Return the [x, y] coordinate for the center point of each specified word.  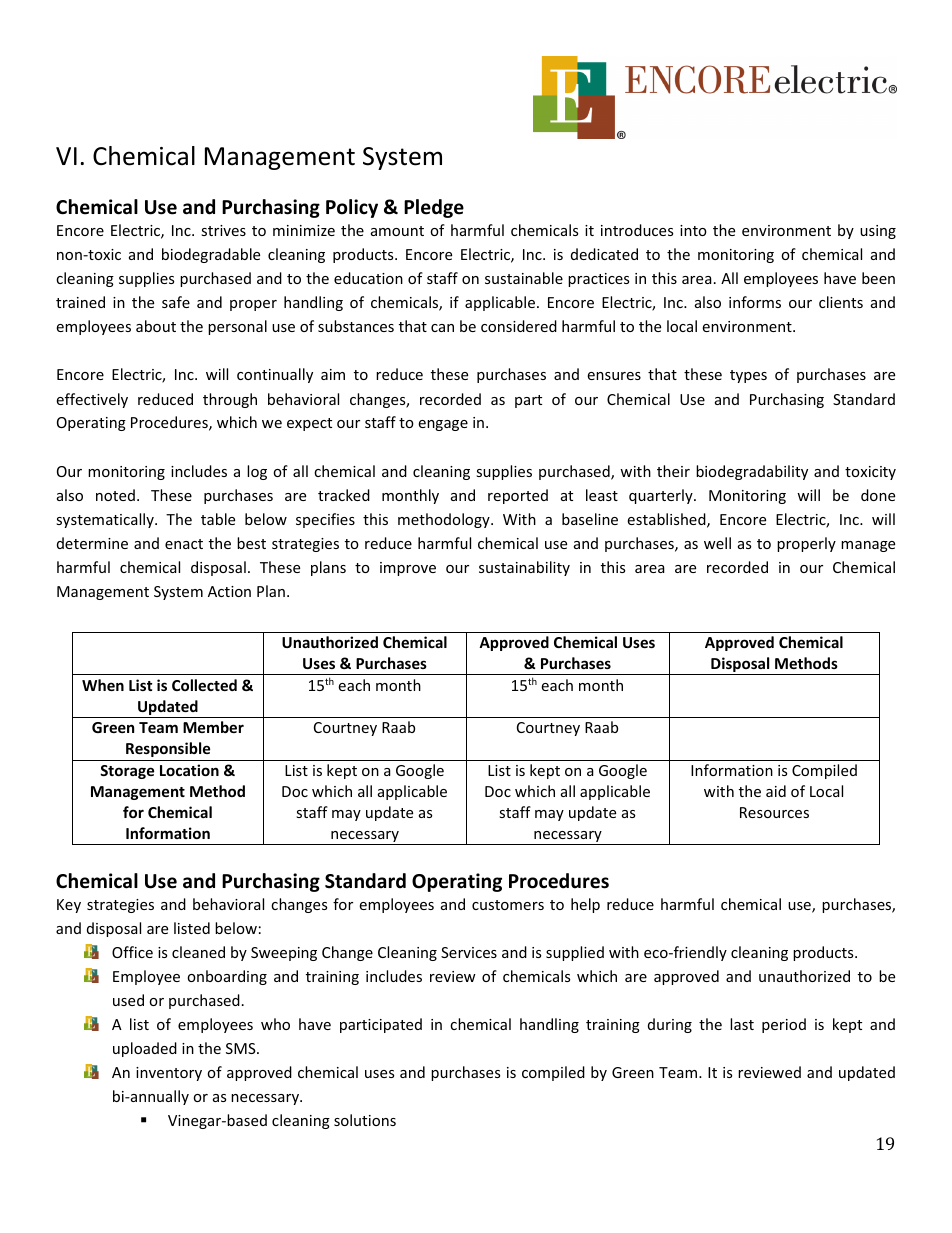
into [693, 230]
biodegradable [211, 255]
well [717, 543]
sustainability [524, 568]
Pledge [434, 208]
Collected [204, 685]
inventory [169, 1074]
